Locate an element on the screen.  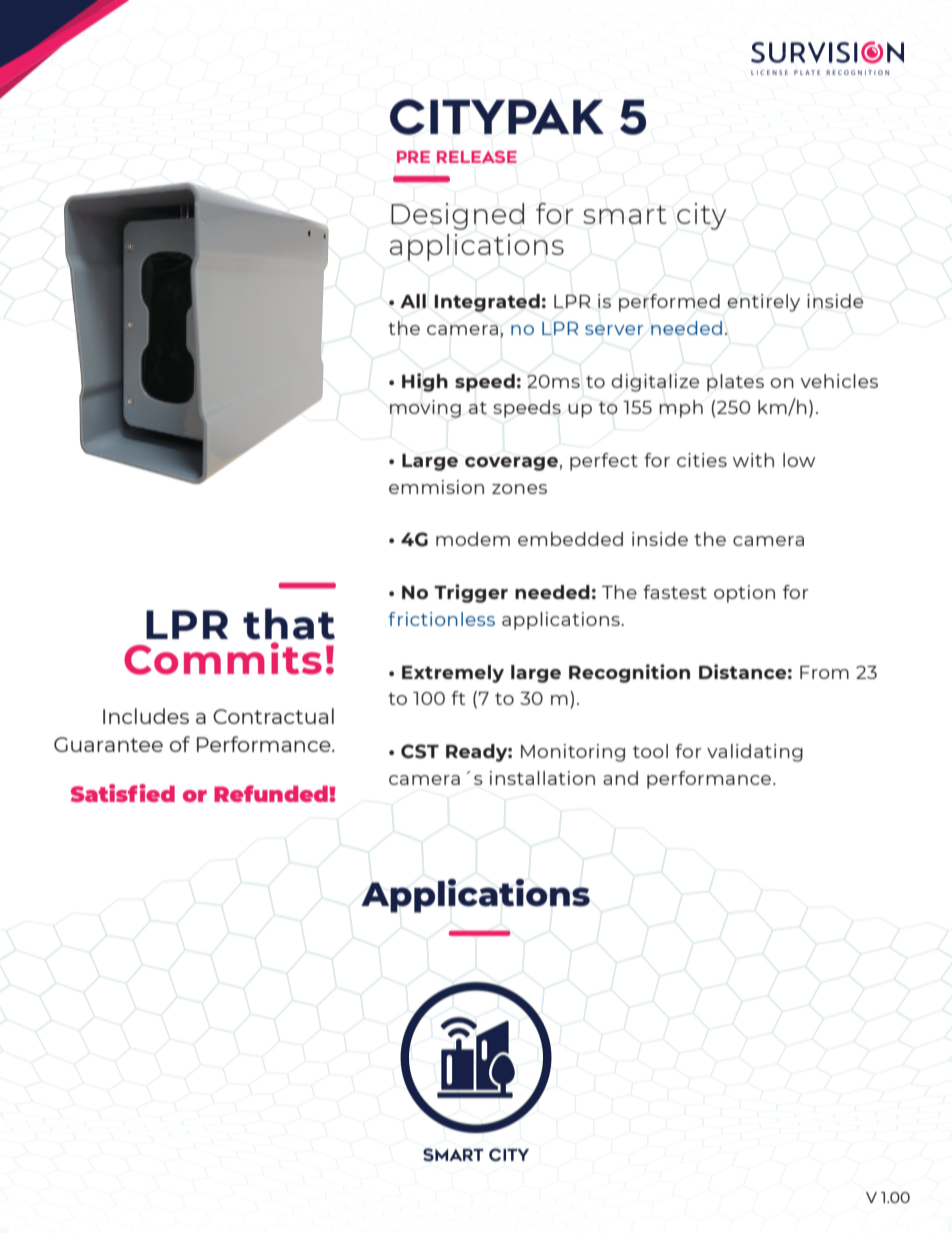
High is located at coordinates (425, 382).
